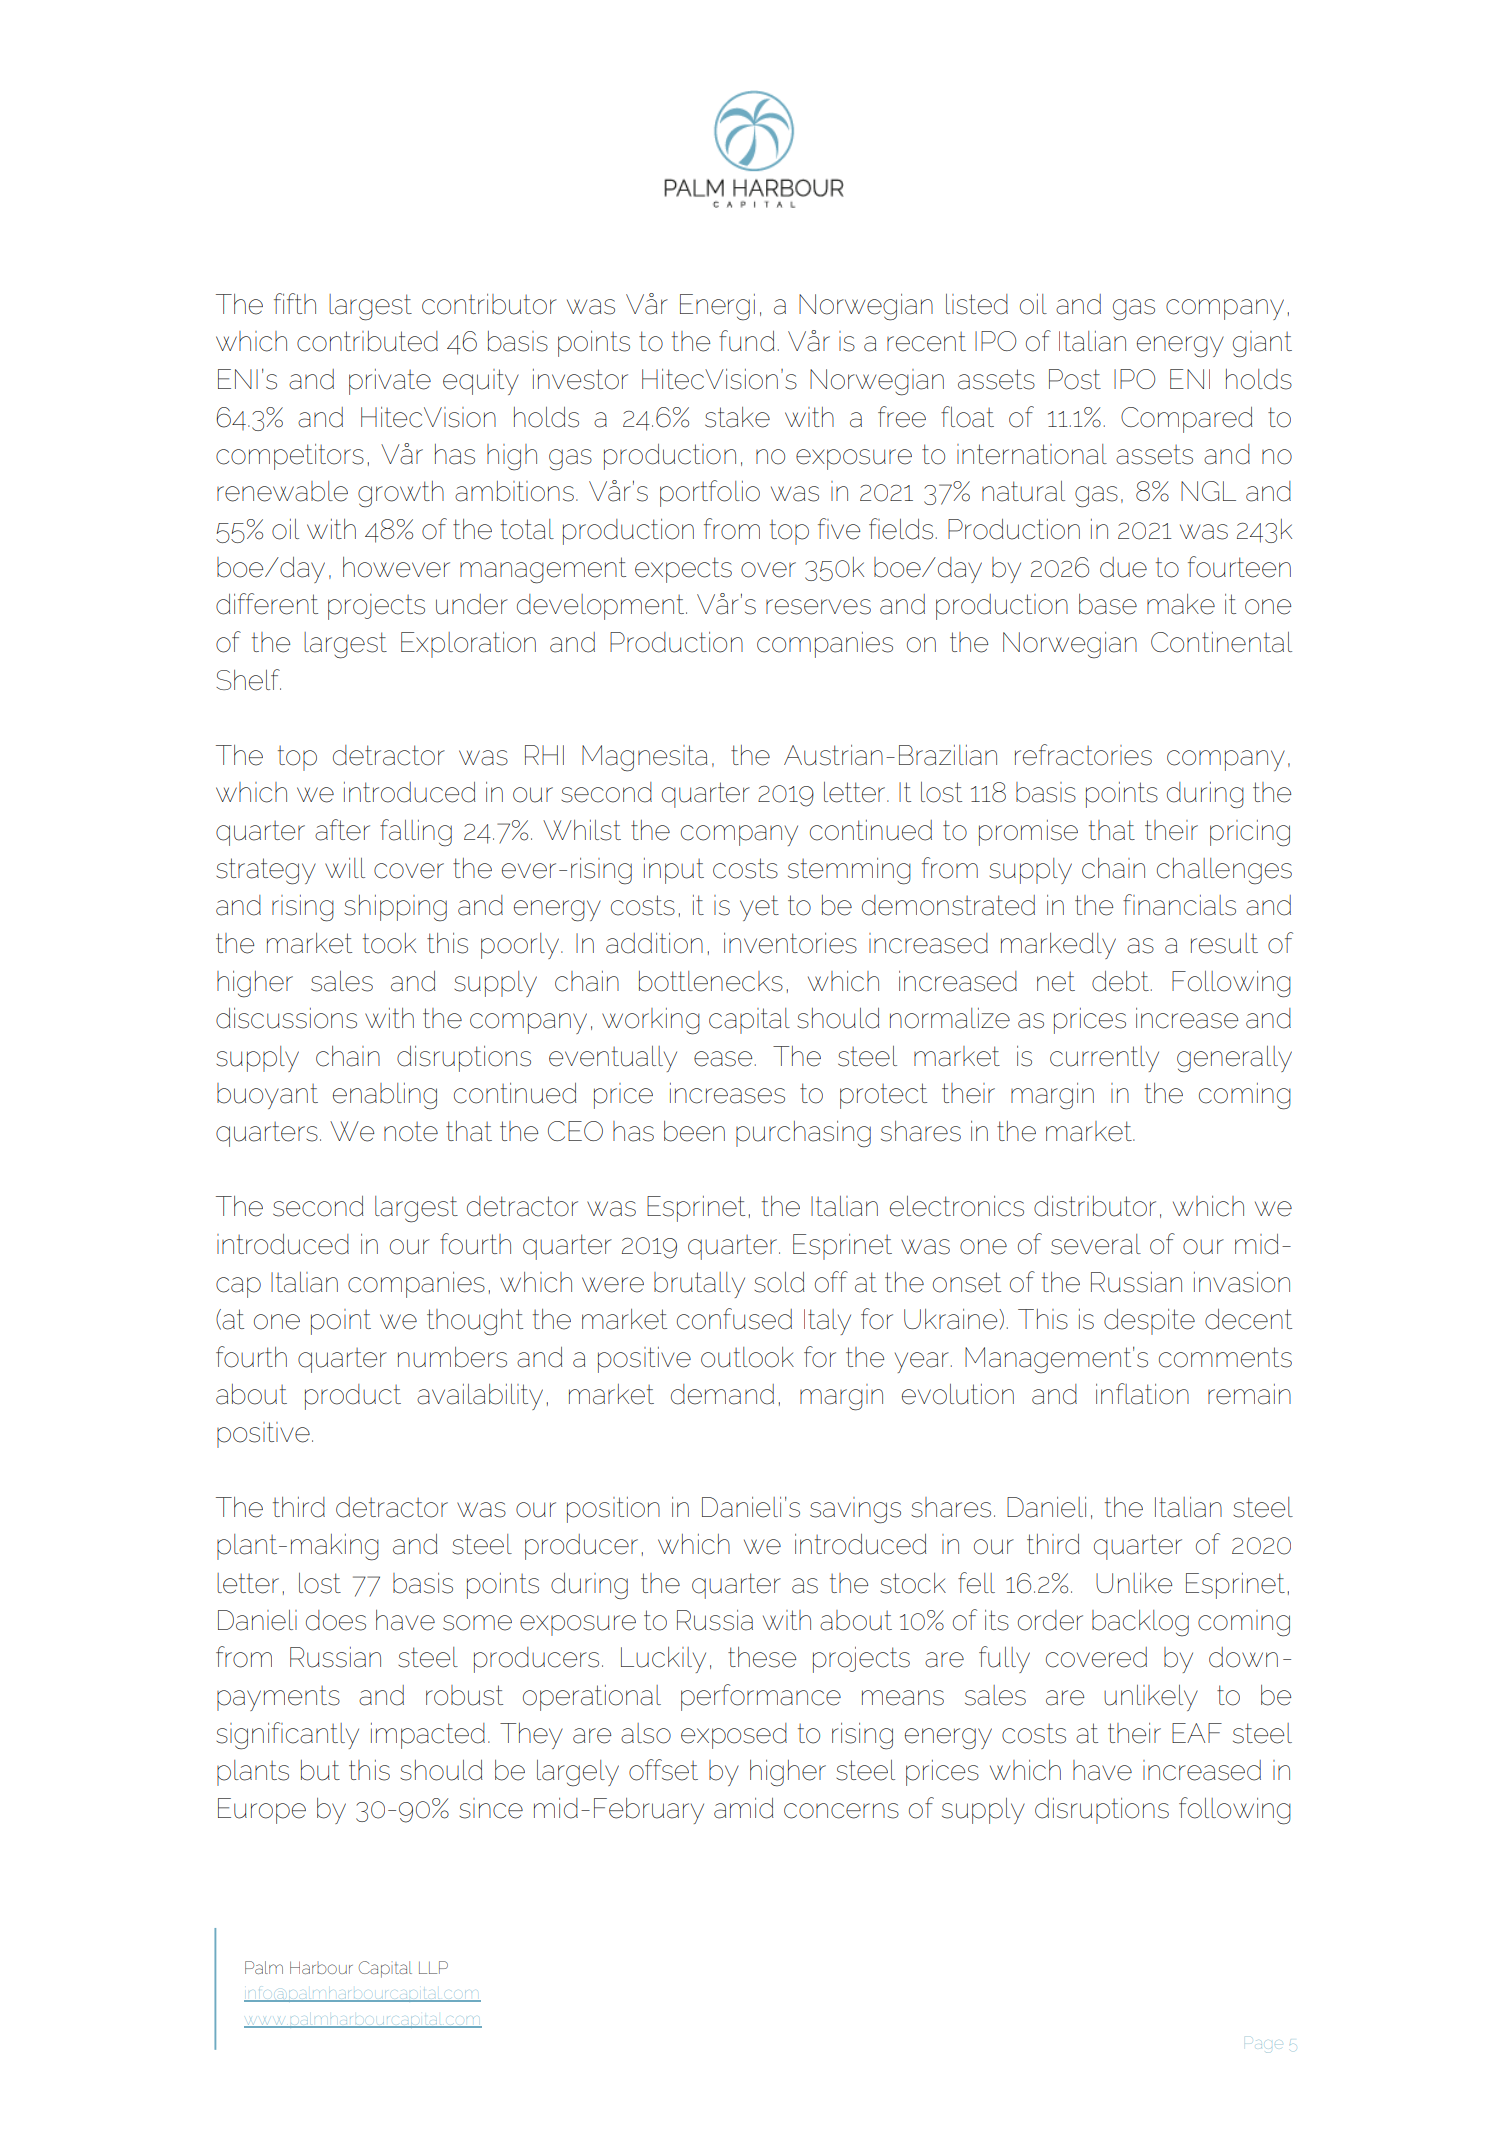 This document has height=2132, width=1508. What do you see at coordinates (1075, 379) in the document?
I see `Post` at bounding box center [1075, 379].
